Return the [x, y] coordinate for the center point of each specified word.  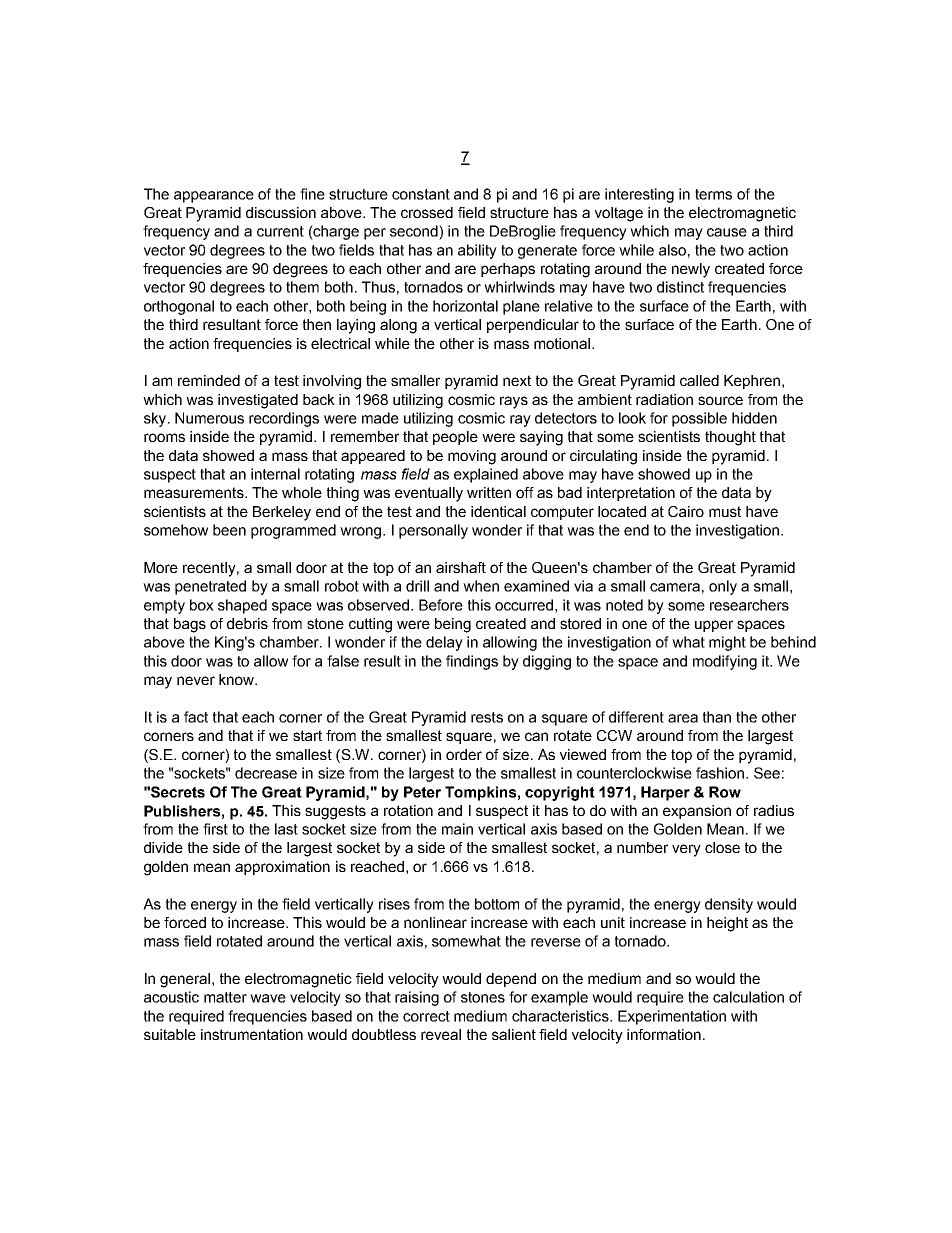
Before [441, 605]
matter [225, 997]
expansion [697, 812]
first [215, 829]
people [455, 438]
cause [727, 232]
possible [699, 419]
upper [714, 626]
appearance [214, 197]
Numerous [209, 418]
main [457, 829]
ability [477, 251]
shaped [242, 606]
